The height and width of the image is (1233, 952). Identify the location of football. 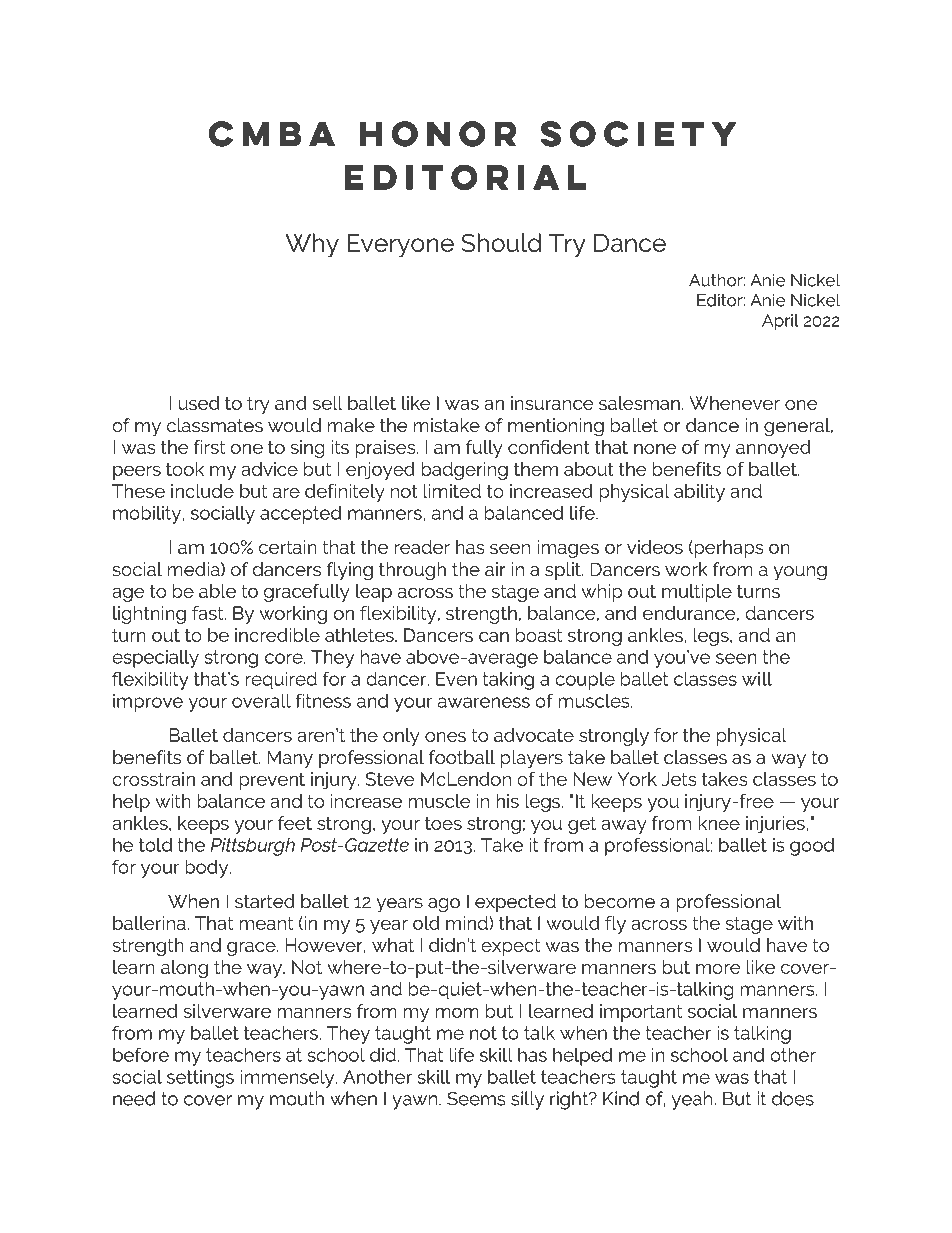
(462, 757).
